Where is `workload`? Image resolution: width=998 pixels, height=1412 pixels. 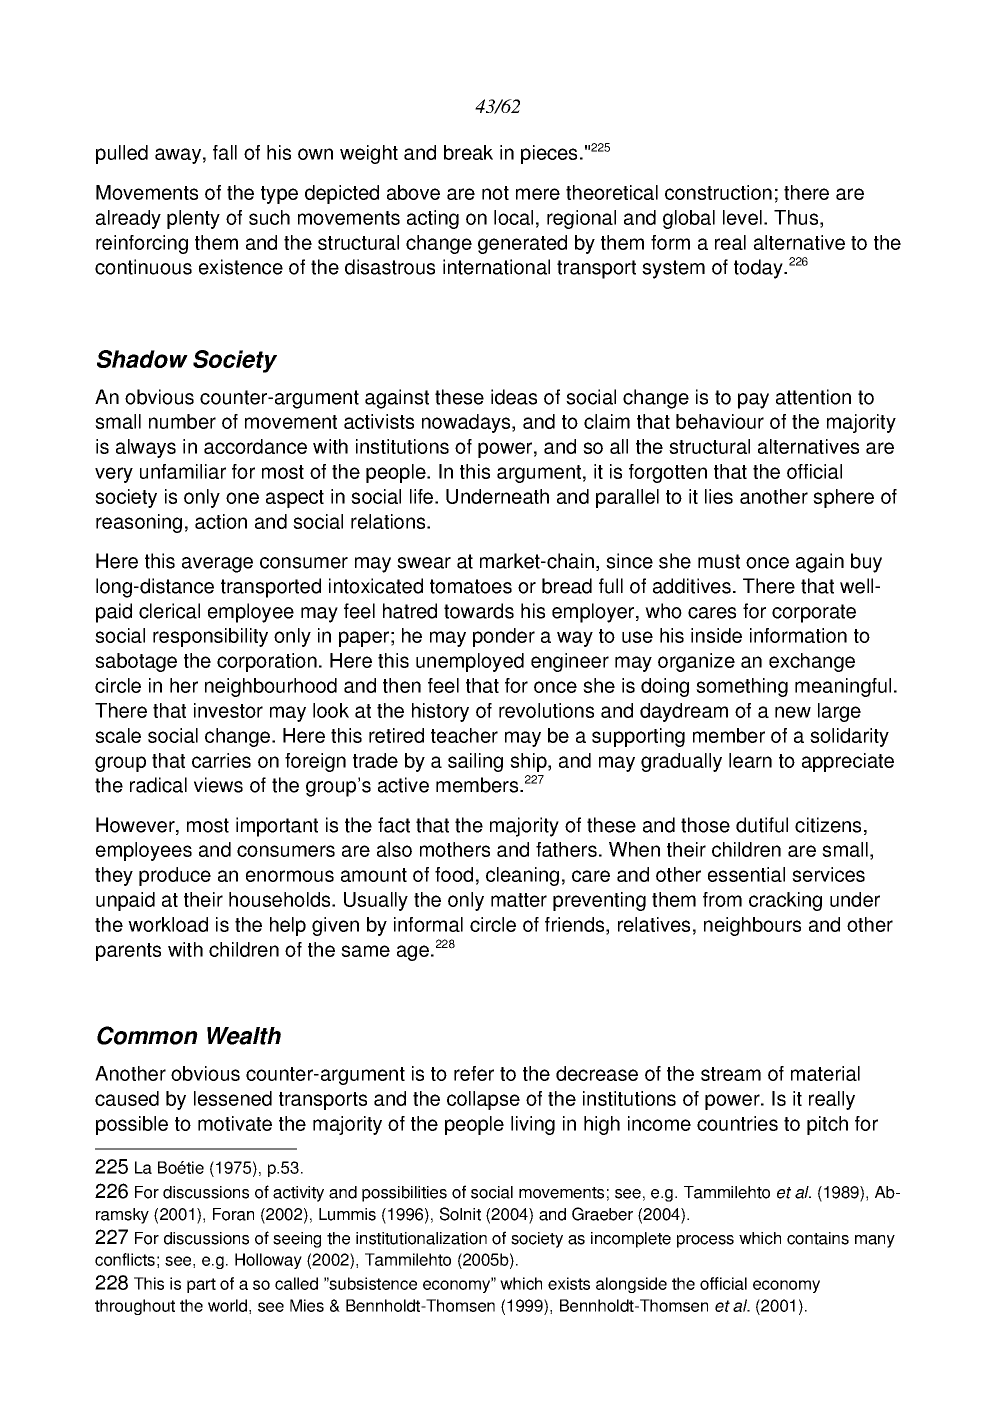
workload is located at coordinates (168, 924).
